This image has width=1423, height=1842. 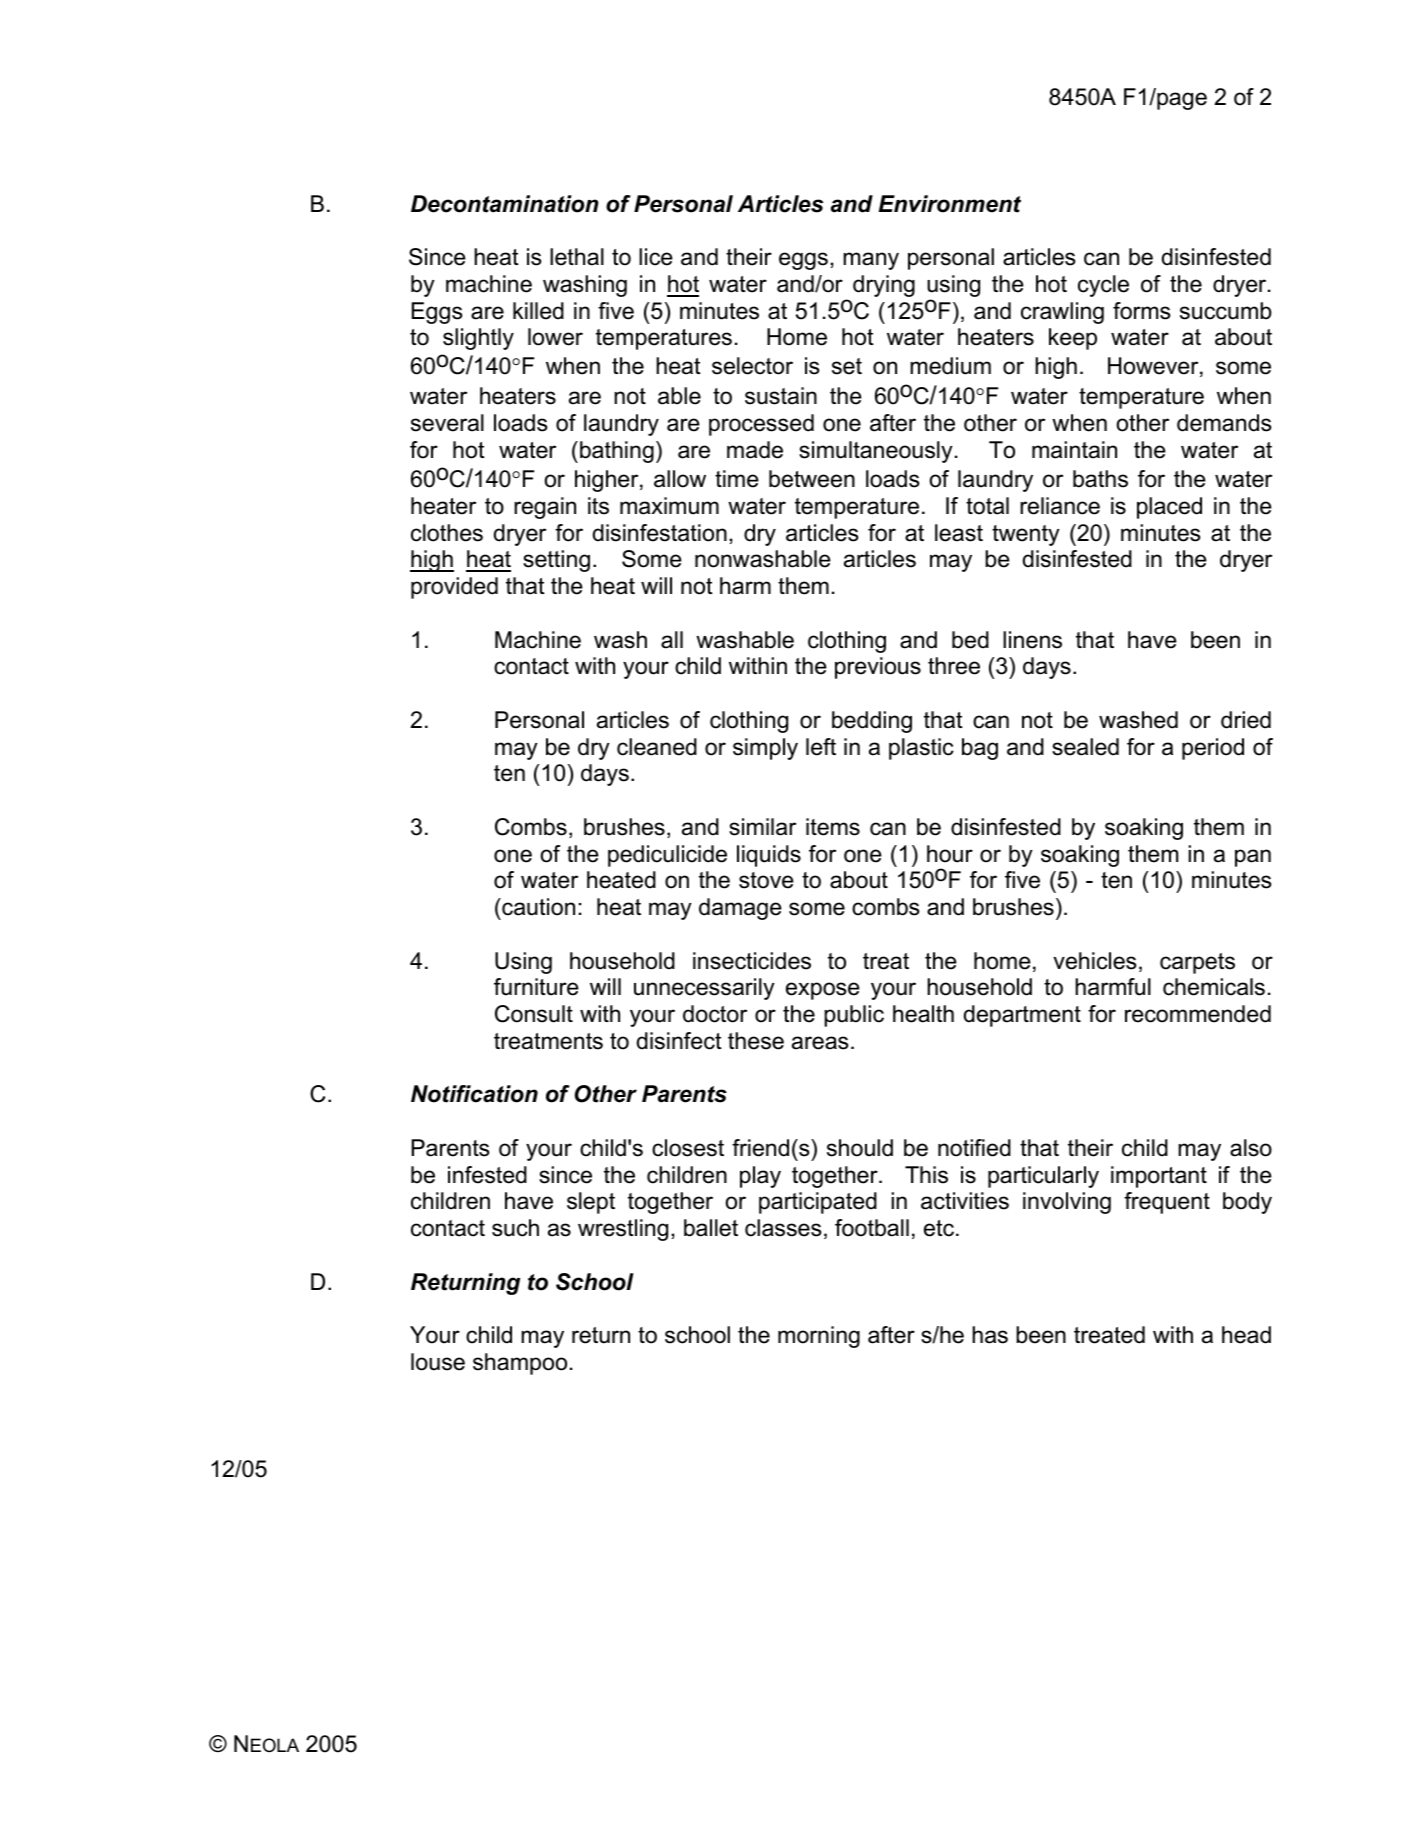 What do you see at coordinates (1103, 286) in the image?
I see `cycle` at bounding box center [1103, 286].
